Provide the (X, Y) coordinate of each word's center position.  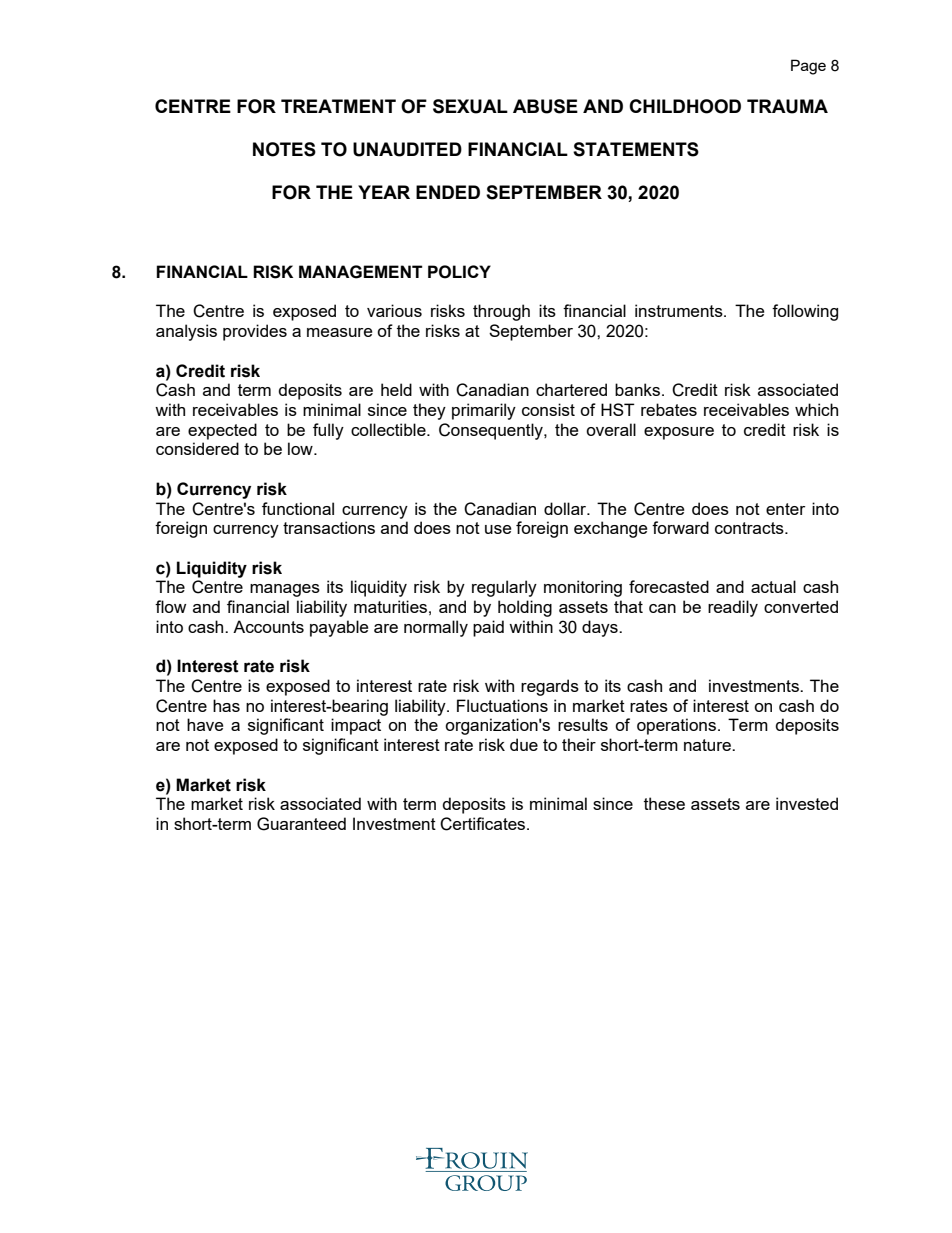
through (501, 312)
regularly (504, 588)
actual (773, 586)
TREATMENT (338, 106)
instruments (680, 310)
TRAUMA (787, 106)
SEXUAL (470, 106)
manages (285, 590)
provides (255, 332)
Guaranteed (301, 824)
